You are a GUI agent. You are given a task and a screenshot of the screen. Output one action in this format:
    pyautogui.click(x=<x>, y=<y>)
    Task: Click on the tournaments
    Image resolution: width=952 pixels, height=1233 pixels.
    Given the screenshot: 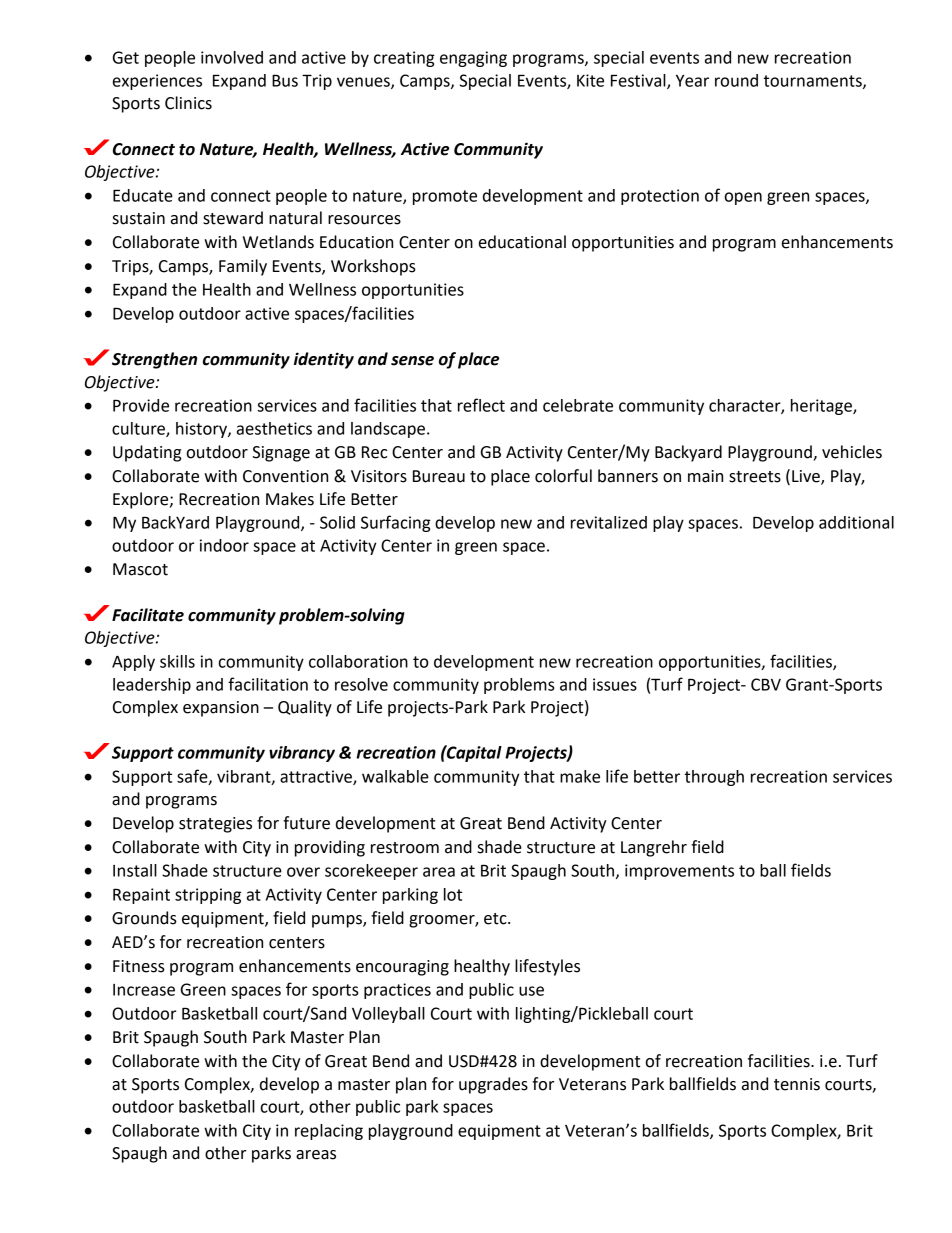 What is the action you would take?
    pyautogui.click(x=814, y=82)
